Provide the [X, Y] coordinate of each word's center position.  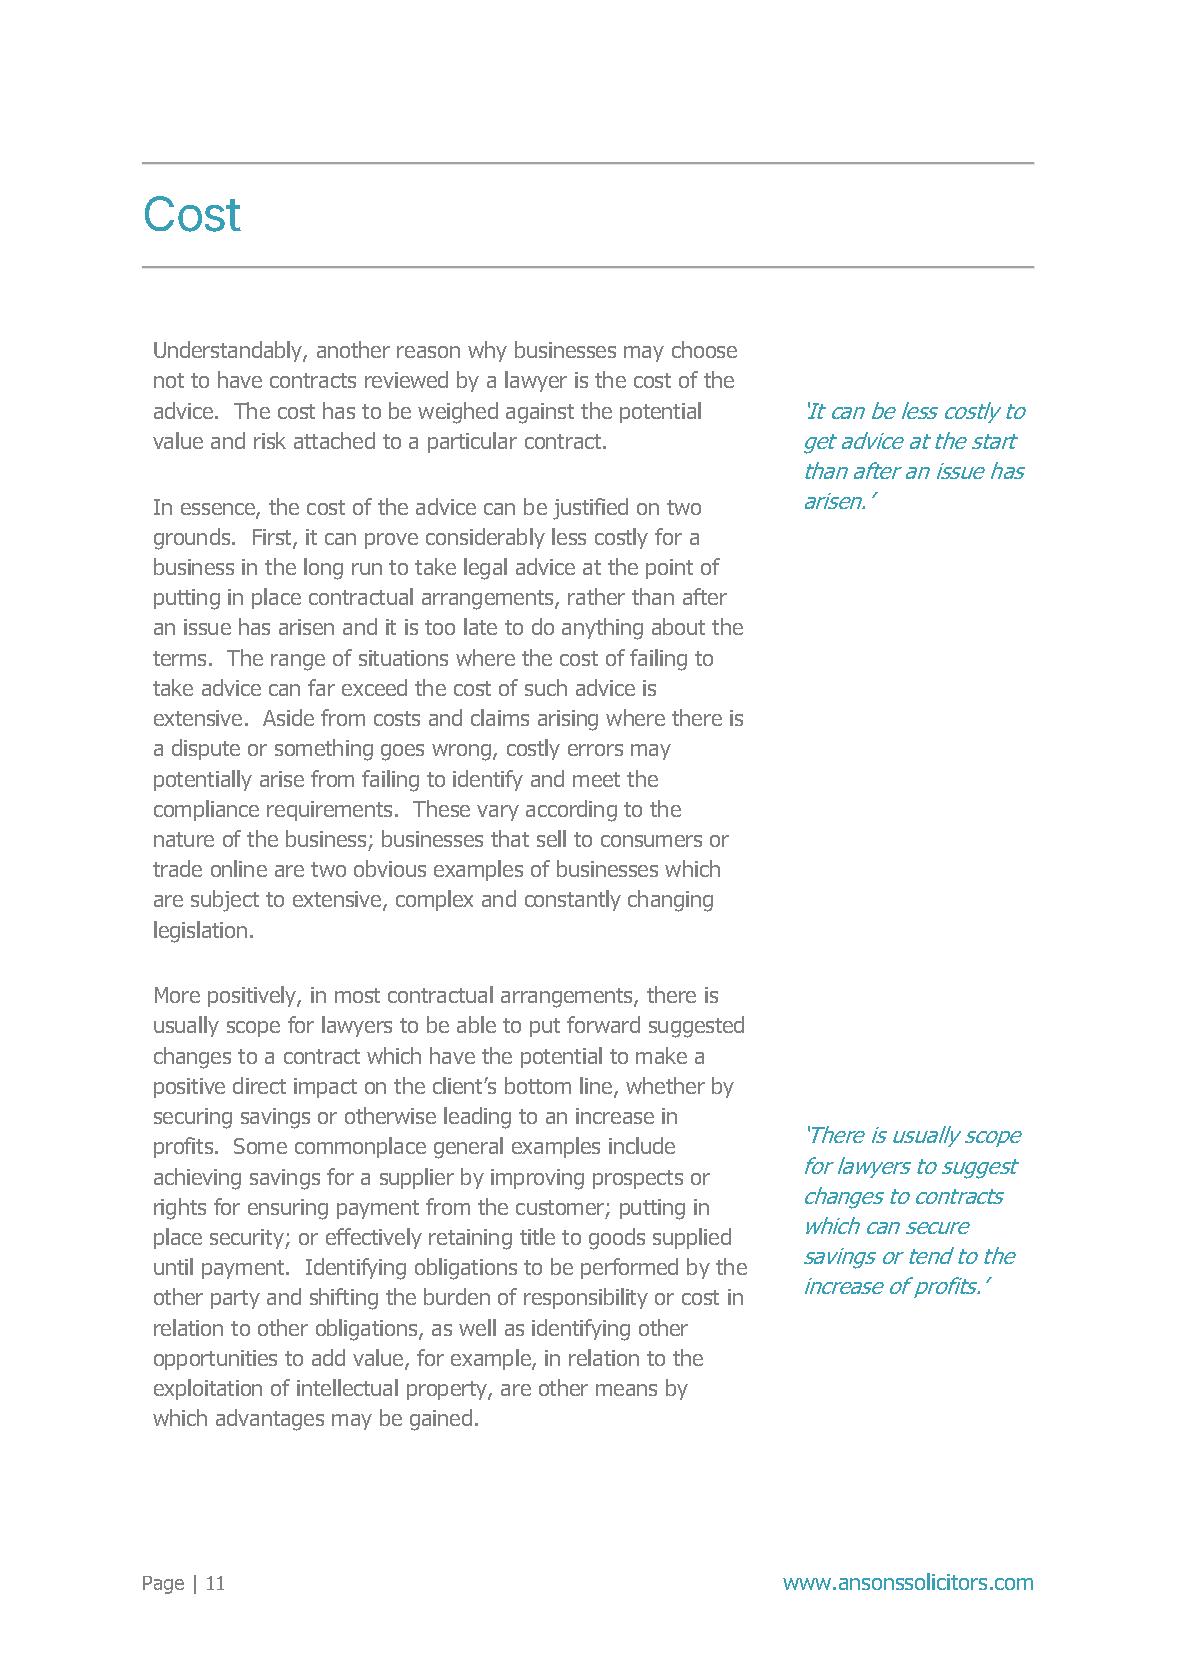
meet [596, 779]
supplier [417, 1178]
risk [270, 440]
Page [163, 1585]
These [441, 808]
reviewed [406, 379]
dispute [206, 749]
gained [441, 1420]
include [642, 1145]
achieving [197, 1179]
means [626, 1390]
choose [704, 349]
